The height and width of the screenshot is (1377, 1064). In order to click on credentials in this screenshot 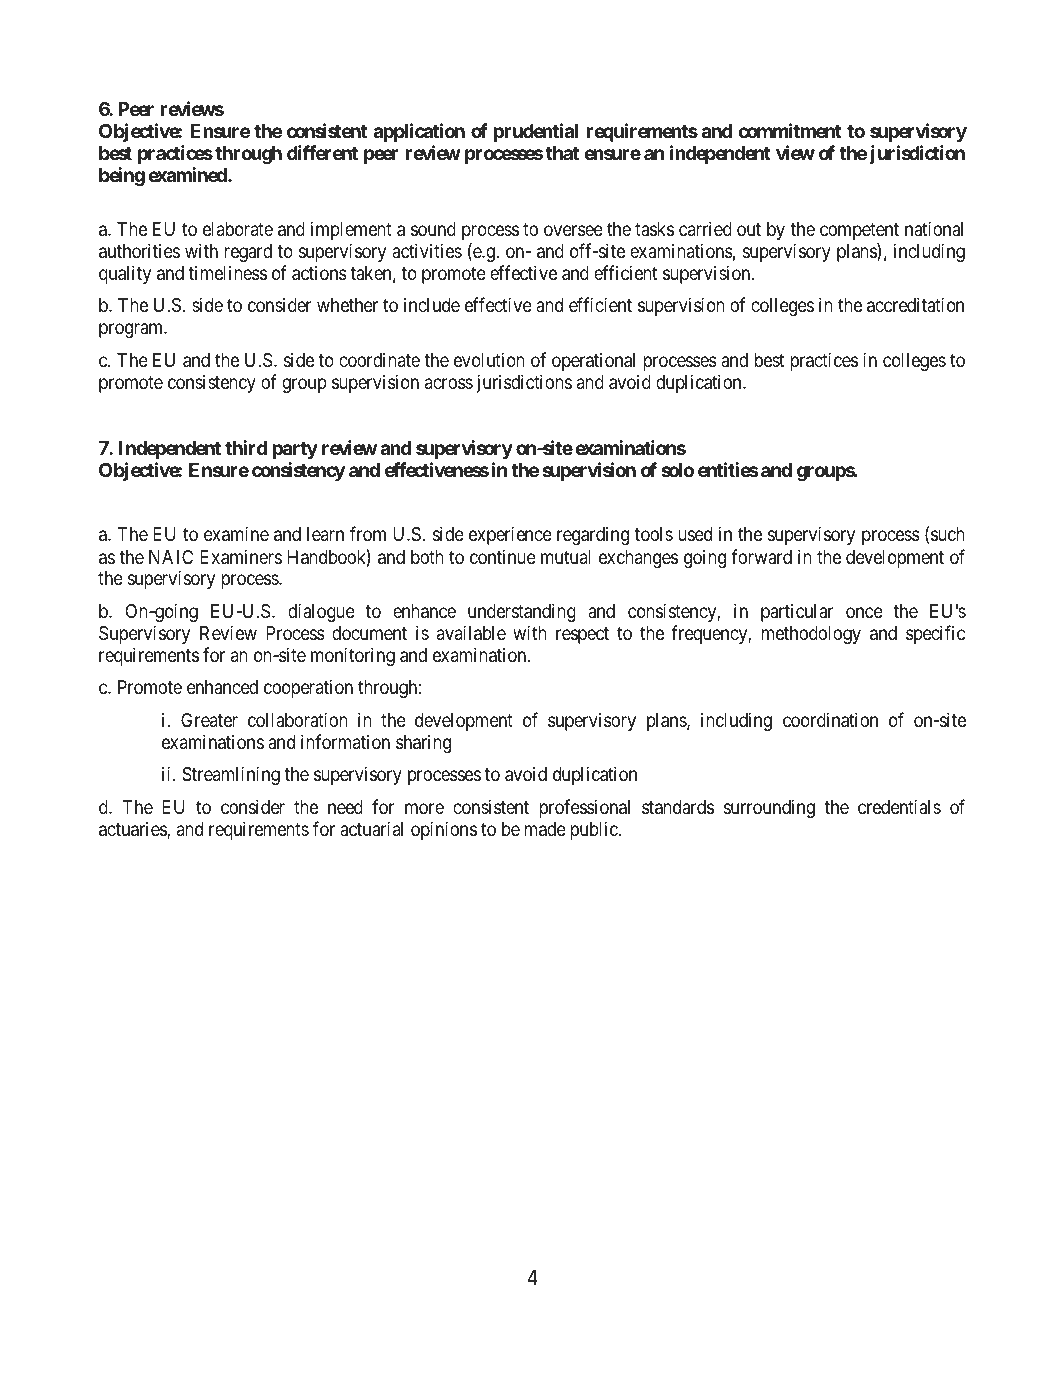, I will do `click(899, 806)`.
